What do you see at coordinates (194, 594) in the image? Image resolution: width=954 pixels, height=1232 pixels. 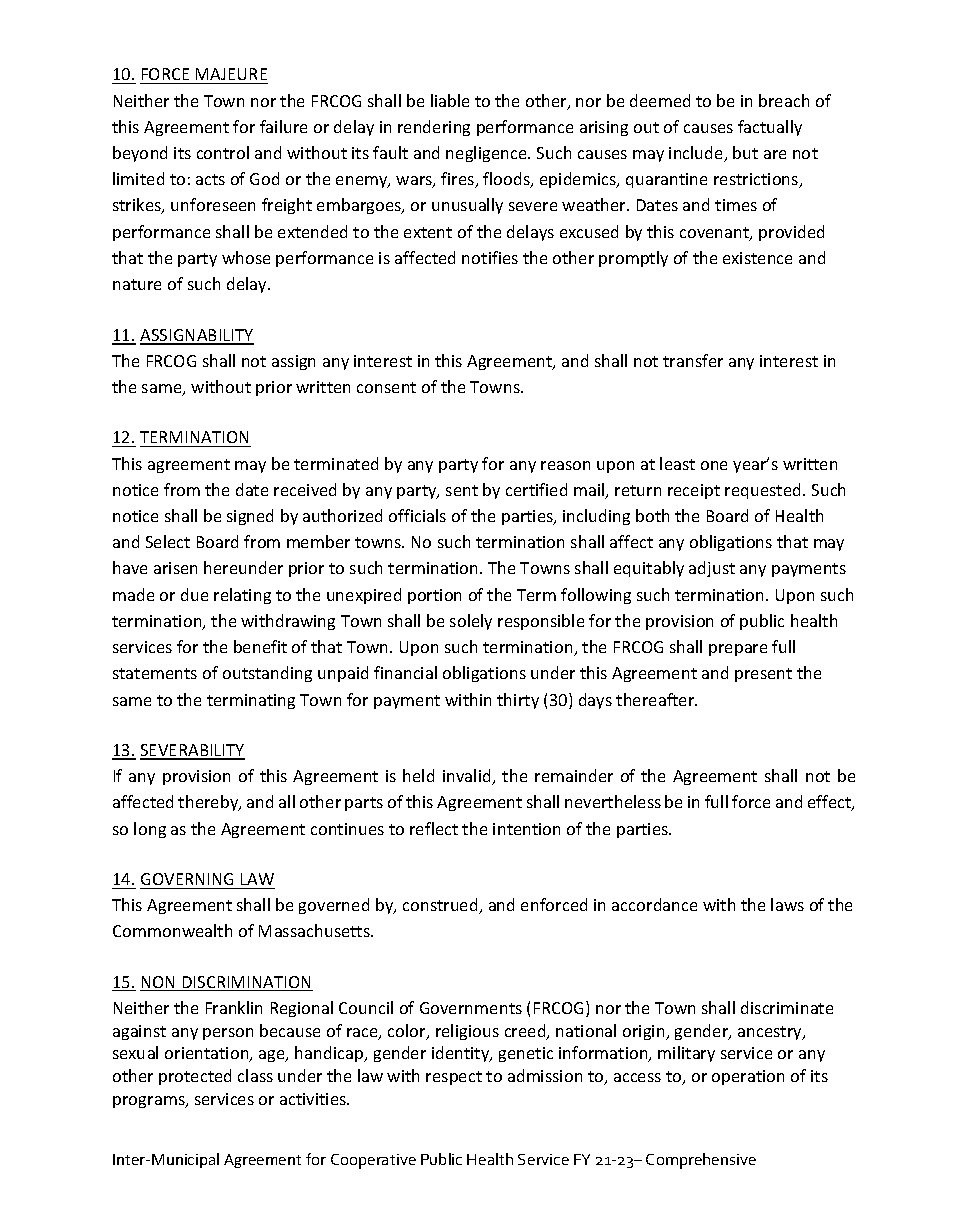 I see `due` at bounding box center [194, 594].
